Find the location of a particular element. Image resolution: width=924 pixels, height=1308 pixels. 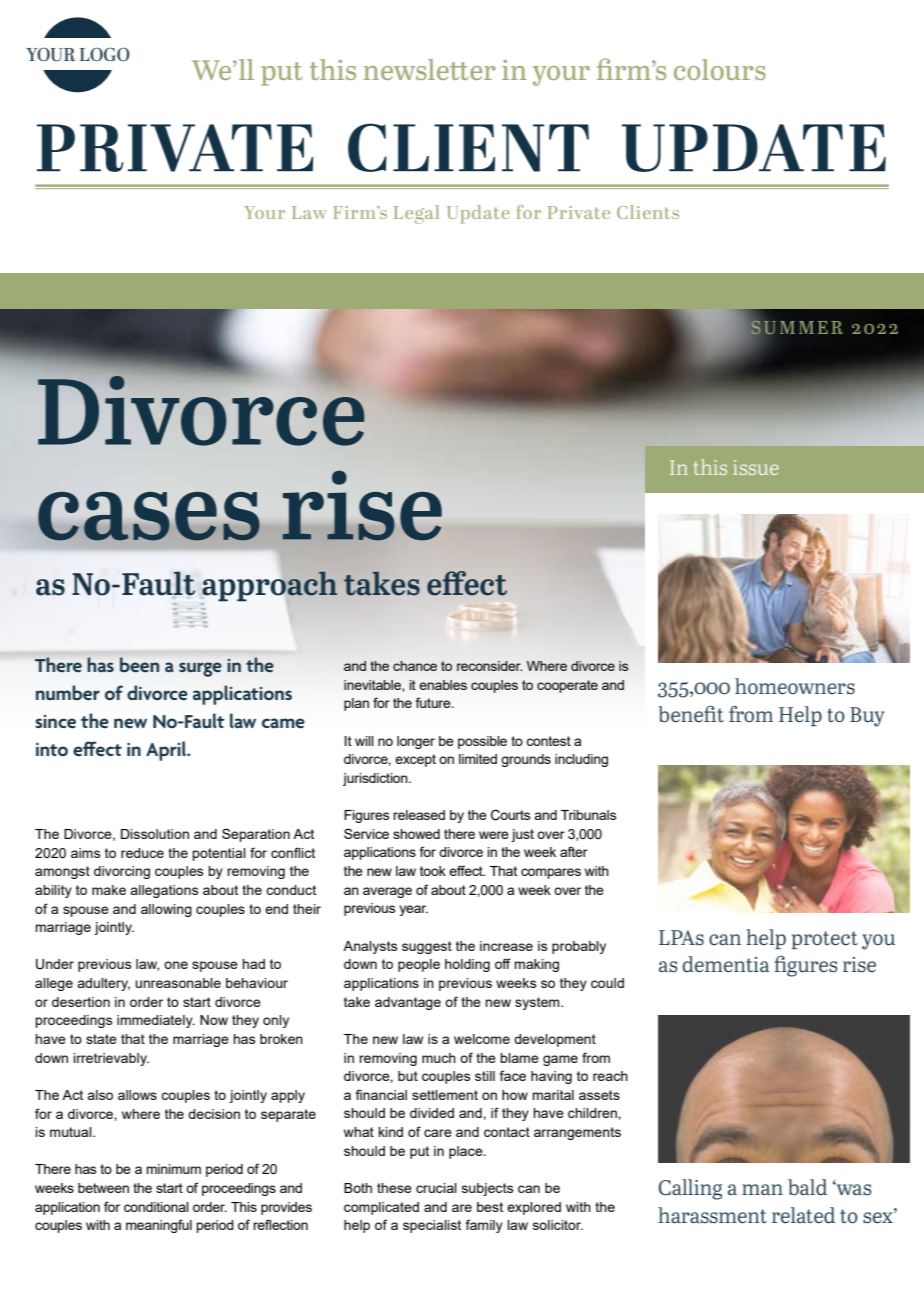

subjects is located at coordinates (488, 1189).
